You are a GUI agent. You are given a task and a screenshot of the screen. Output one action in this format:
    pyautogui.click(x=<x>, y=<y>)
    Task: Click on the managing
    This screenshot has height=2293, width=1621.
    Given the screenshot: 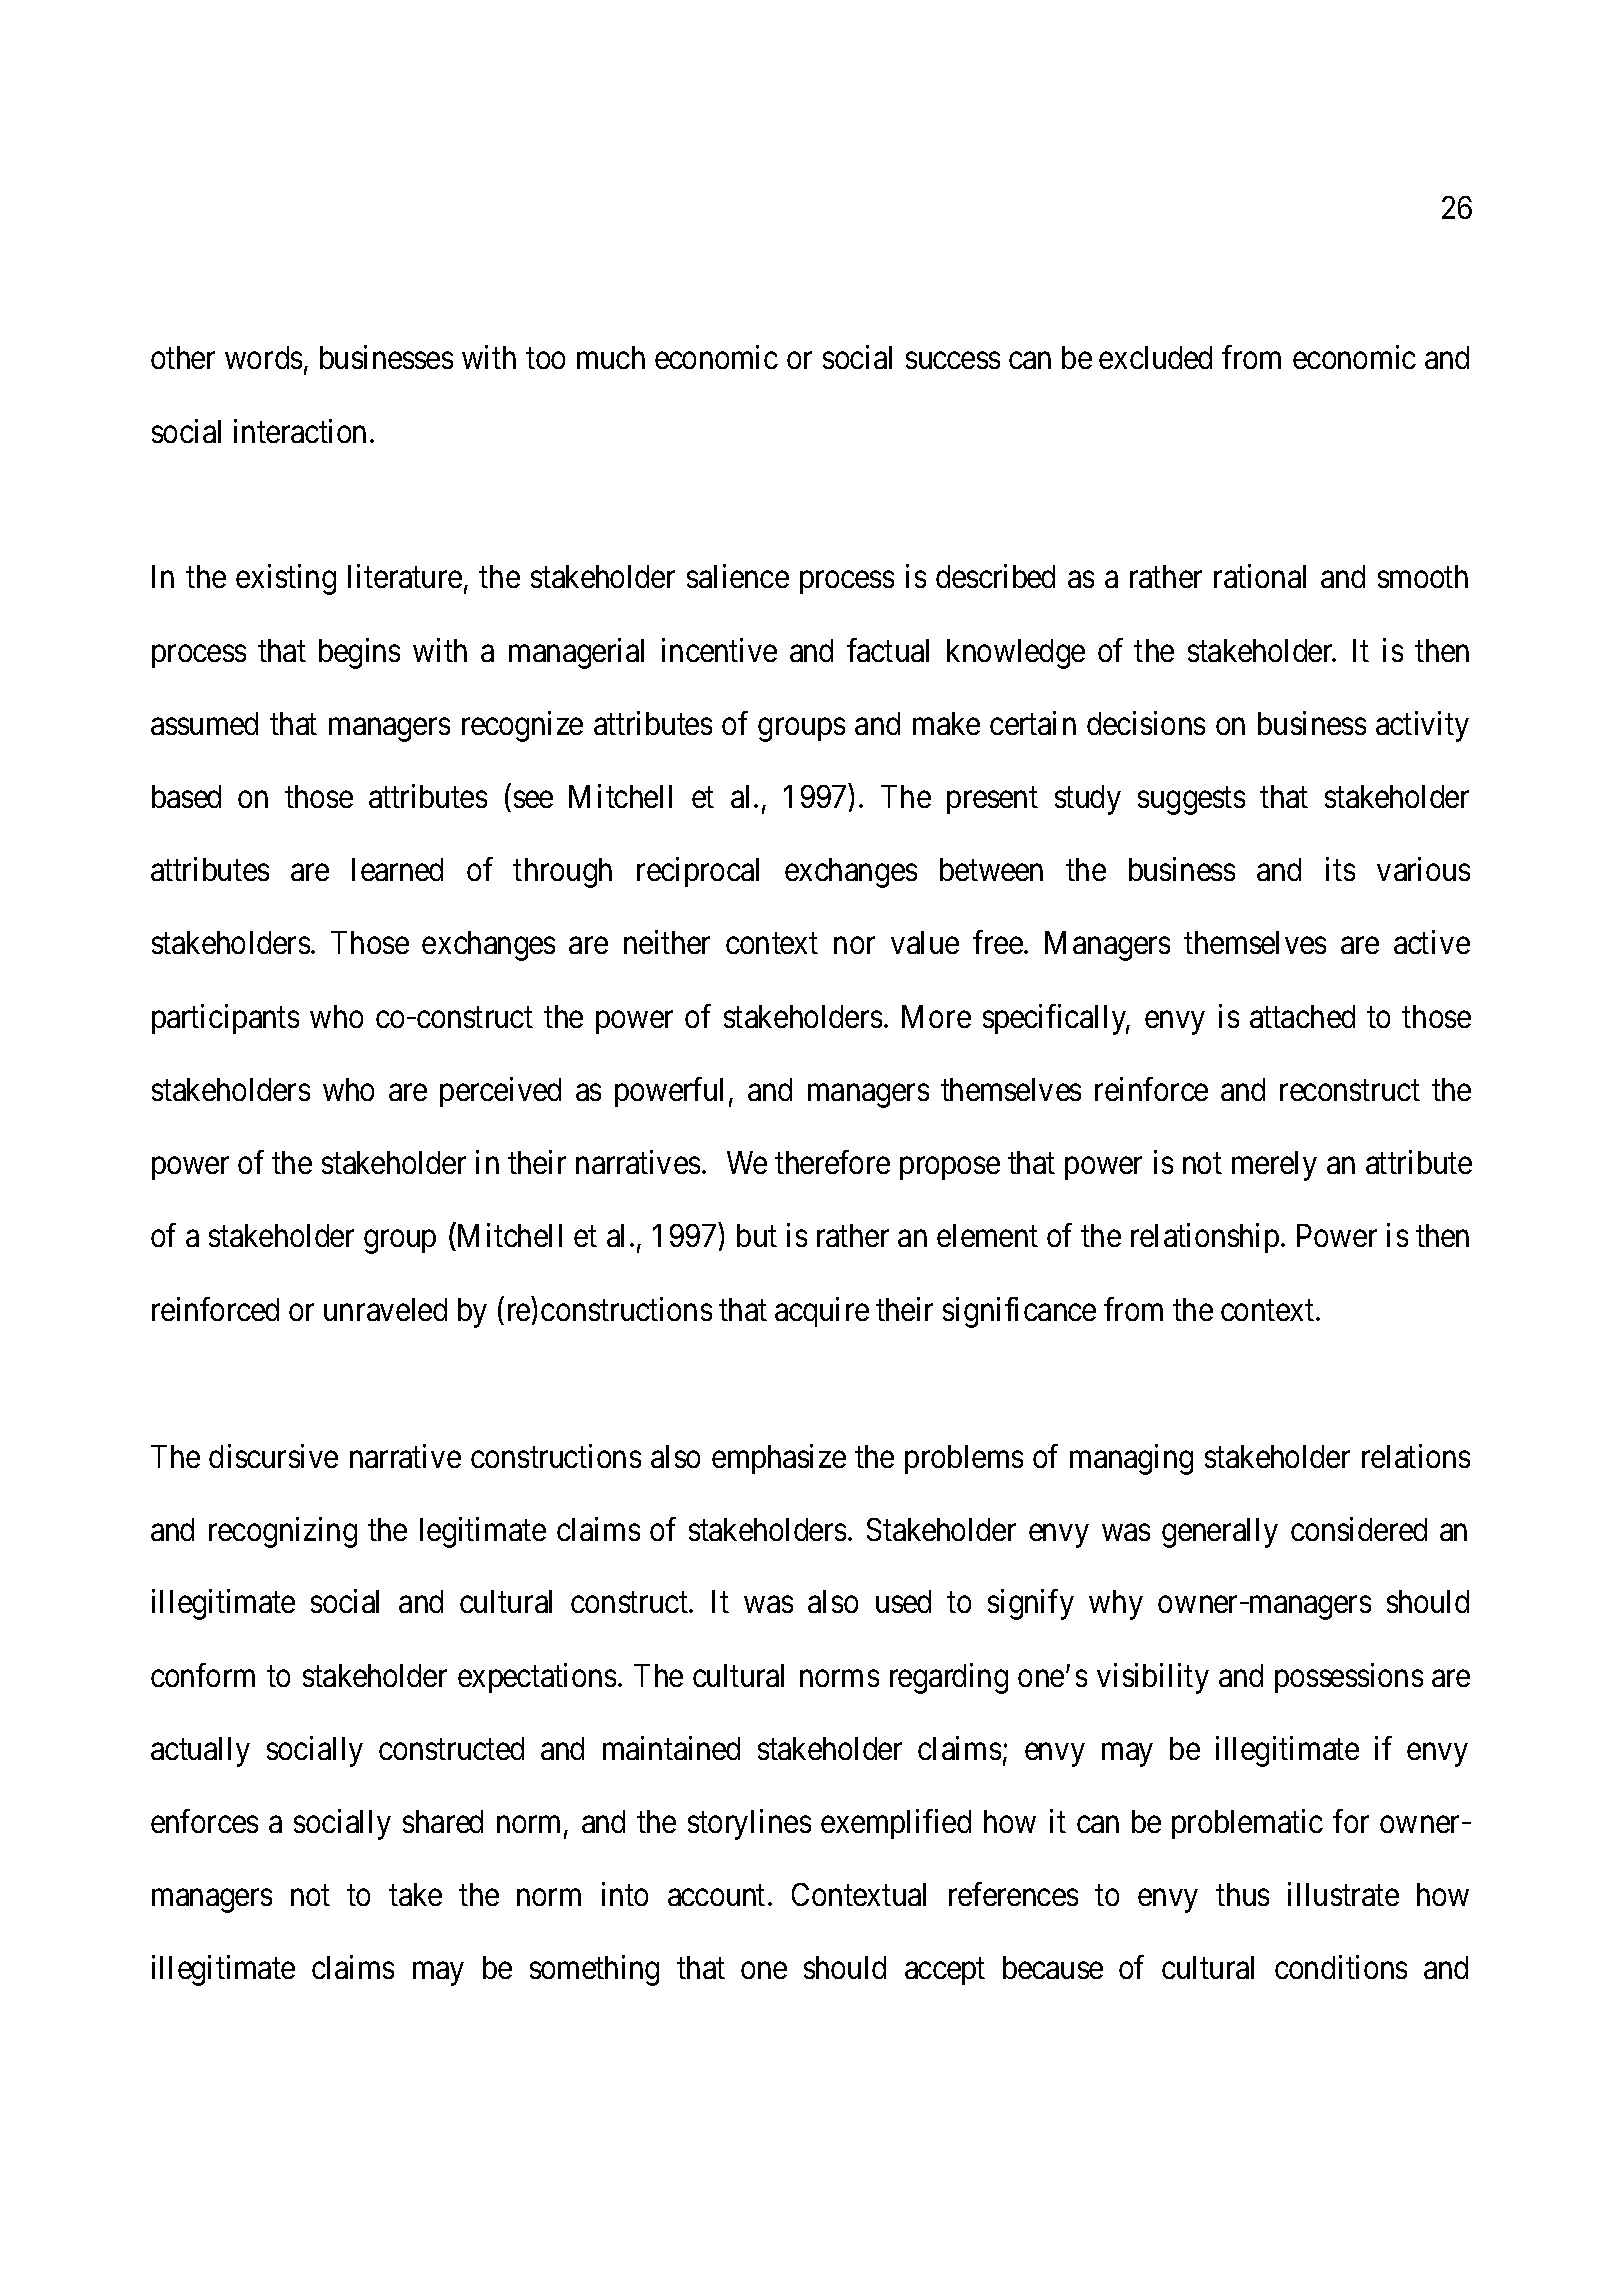 What is the action you would take?
    pyautogui.click(x=1131, y=1459)
